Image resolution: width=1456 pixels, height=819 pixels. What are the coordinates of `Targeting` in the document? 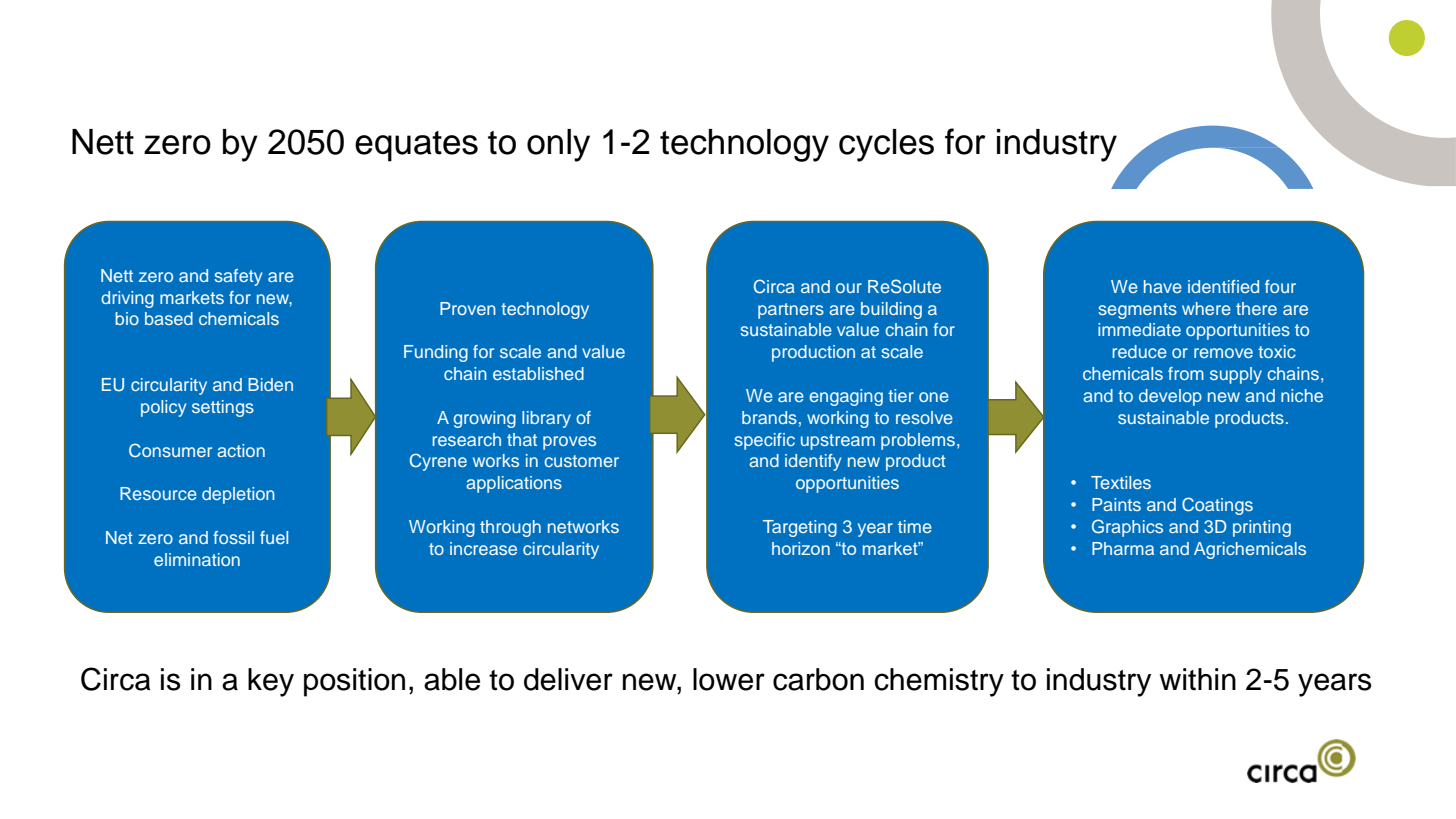 It's located at (800, 528).
